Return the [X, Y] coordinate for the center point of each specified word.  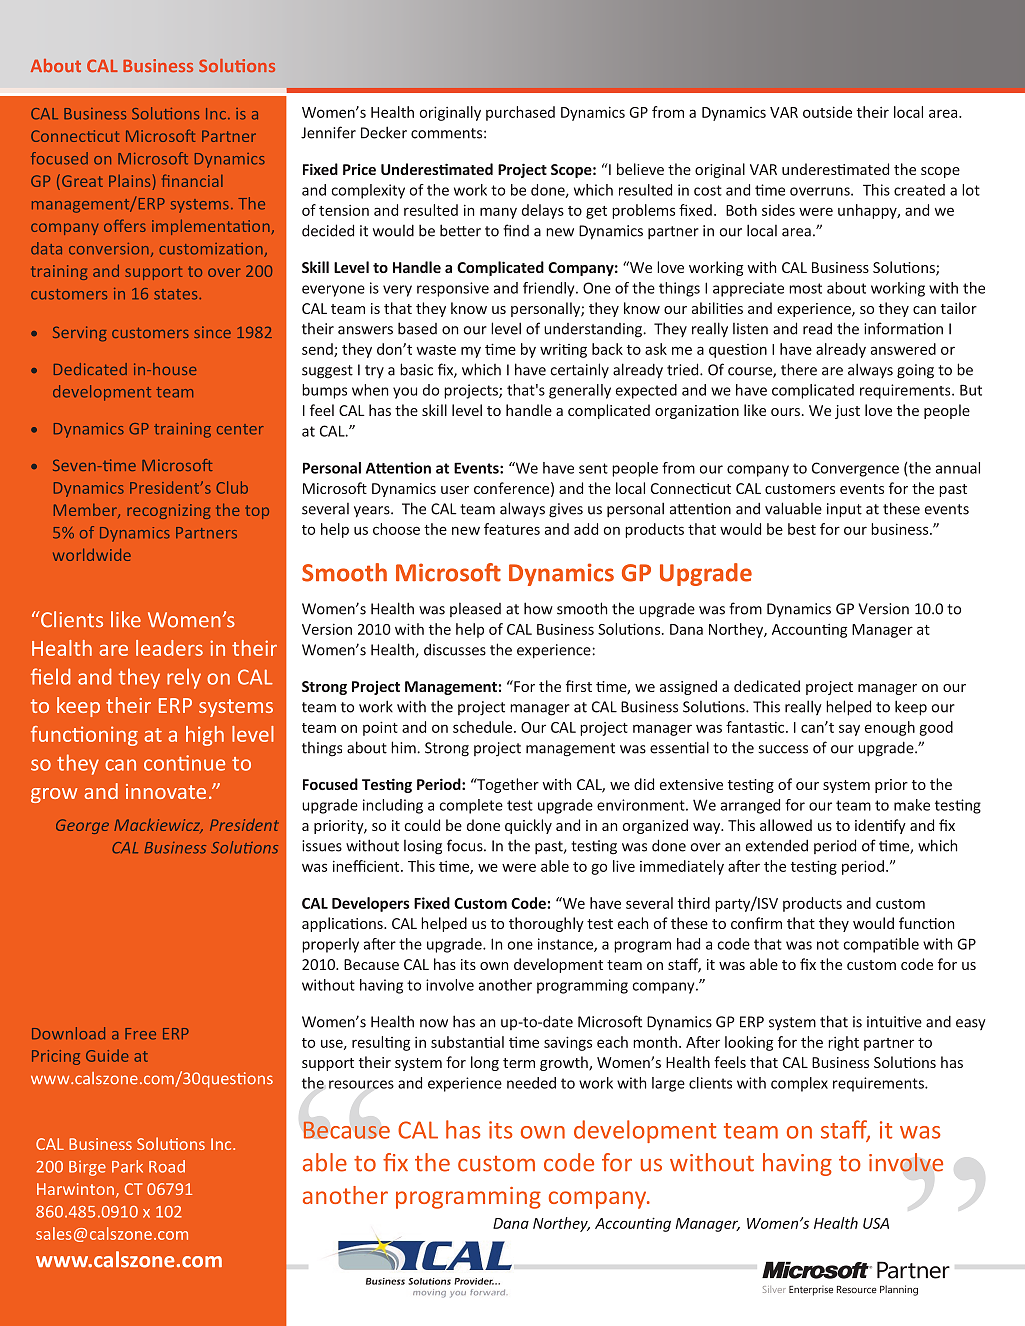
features [512, 529]
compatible [881, 945]
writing [563, 351]
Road [167, 1166]
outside [827, 112]
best [802, 529]
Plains [129, 181]
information [903, 328]
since [212, 332]
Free [140, 1034]
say [849, 730]
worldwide [92, 554]
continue [184, 763]
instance [566, 945]
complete [471, 806]
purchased [520, 113]
